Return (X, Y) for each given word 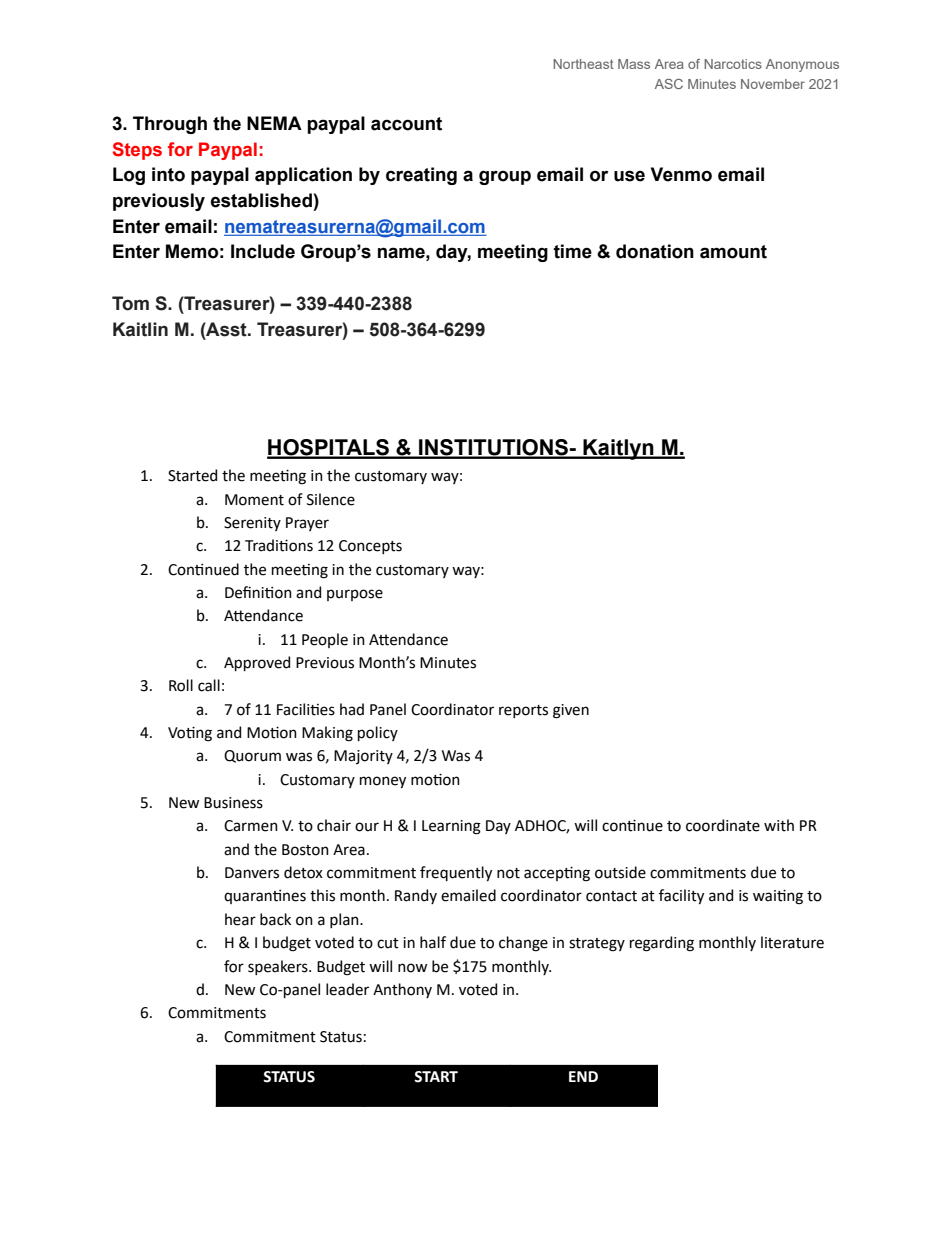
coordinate (723, 825)
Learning (451, 827)
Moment (254, 500)
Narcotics (733, 64)
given (571, 711)
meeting (513, 253)
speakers (279, 967)
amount (733, 252)
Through (170, 125)
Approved (257, 663)
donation (655, 251)
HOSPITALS (329, 448)
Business (233, 803)
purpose (355, 595)
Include (263, 251)
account (406, 124)
